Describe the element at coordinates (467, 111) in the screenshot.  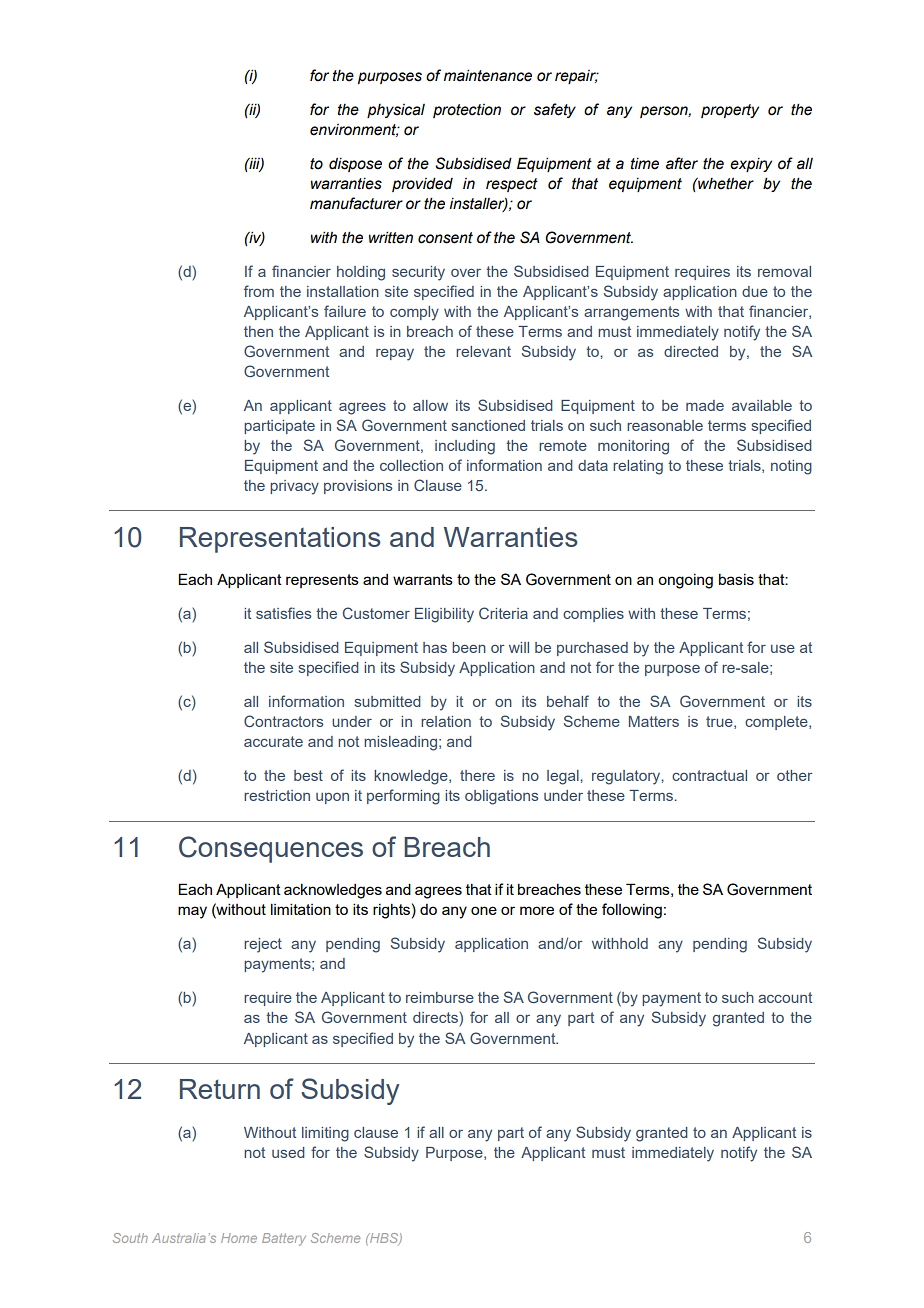
I see `protection` at that location.
